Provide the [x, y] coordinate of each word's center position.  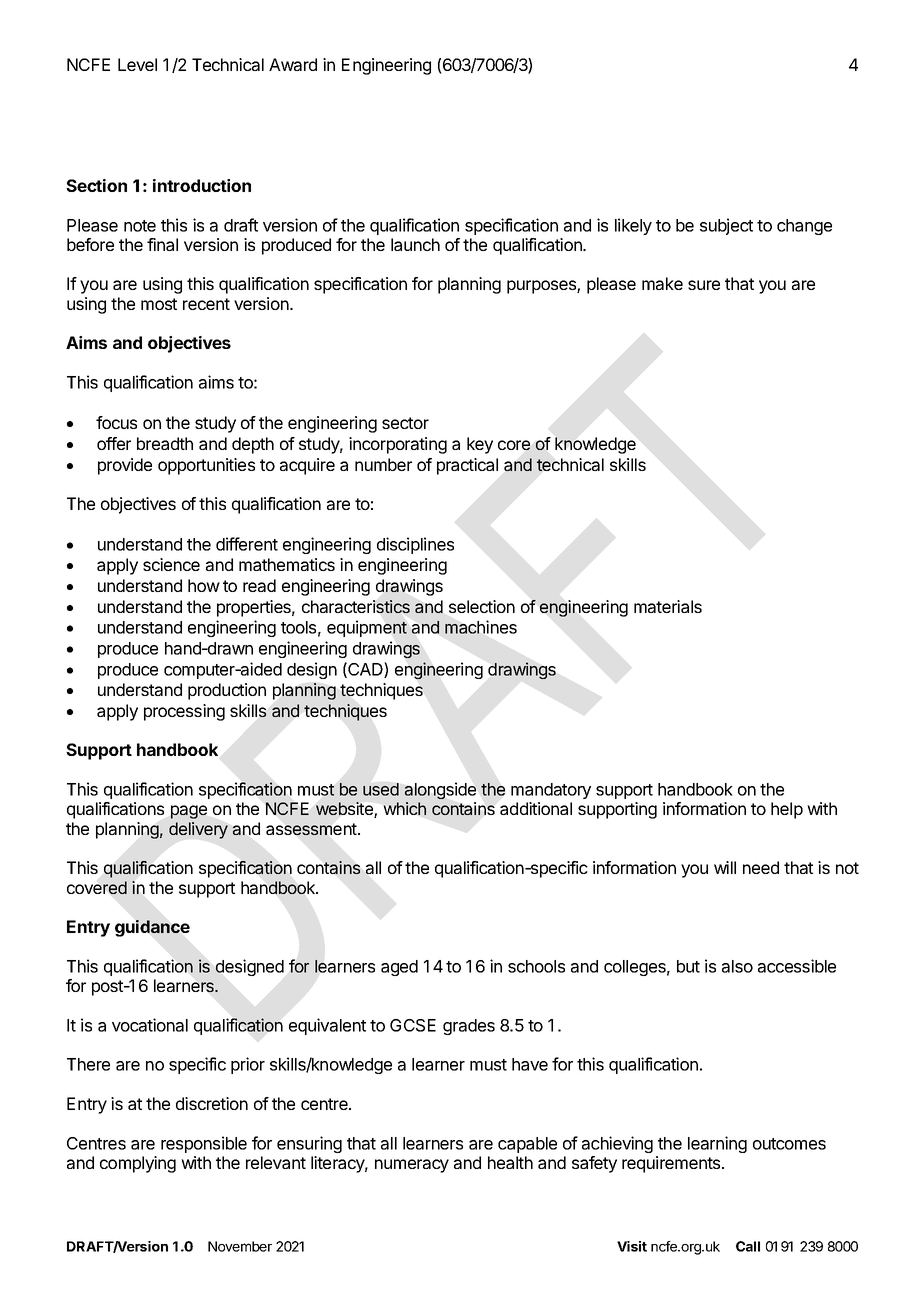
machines [481, 627]
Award [293, 64]
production [227, 691]
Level [137, 64]
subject [726, 226]
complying [138, 1164]
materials [668, 606]
